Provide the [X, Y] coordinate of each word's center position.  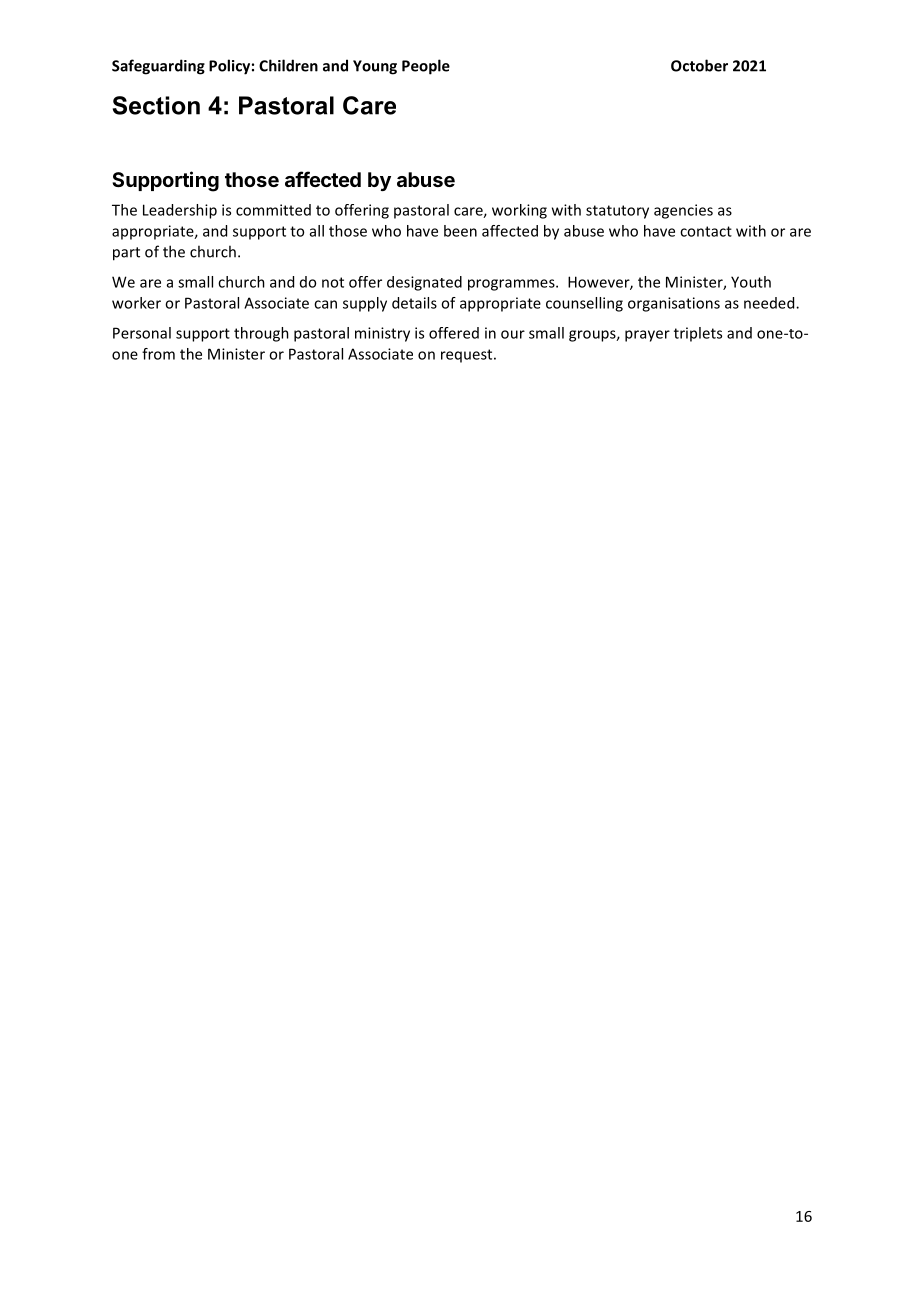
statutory [617, 212]
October [699, 65]
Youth [751, 282]
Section [156, 105]
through [261, 334]
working [519, 211]
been [460, 231]
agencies [683, 211]
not [333, 282]
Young [375, 67]
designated [424, 283]
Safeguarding [158, 67]
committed [273, 210]
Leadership [180, 211]
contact [706, 231]
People [426, 67]
